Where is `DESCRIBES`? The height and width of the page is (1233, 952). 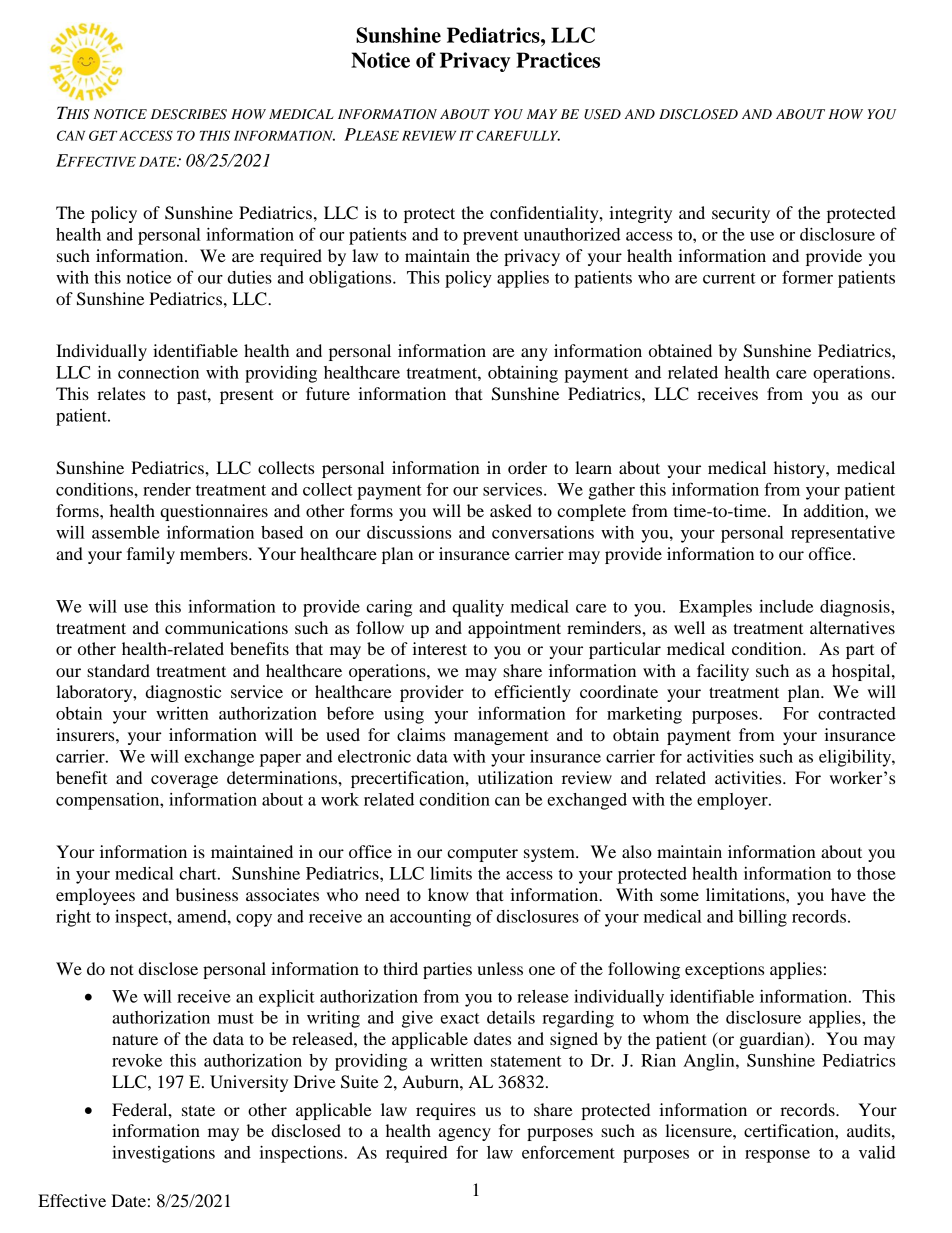
DESCRIBES is located at coordinates (189, 114).
